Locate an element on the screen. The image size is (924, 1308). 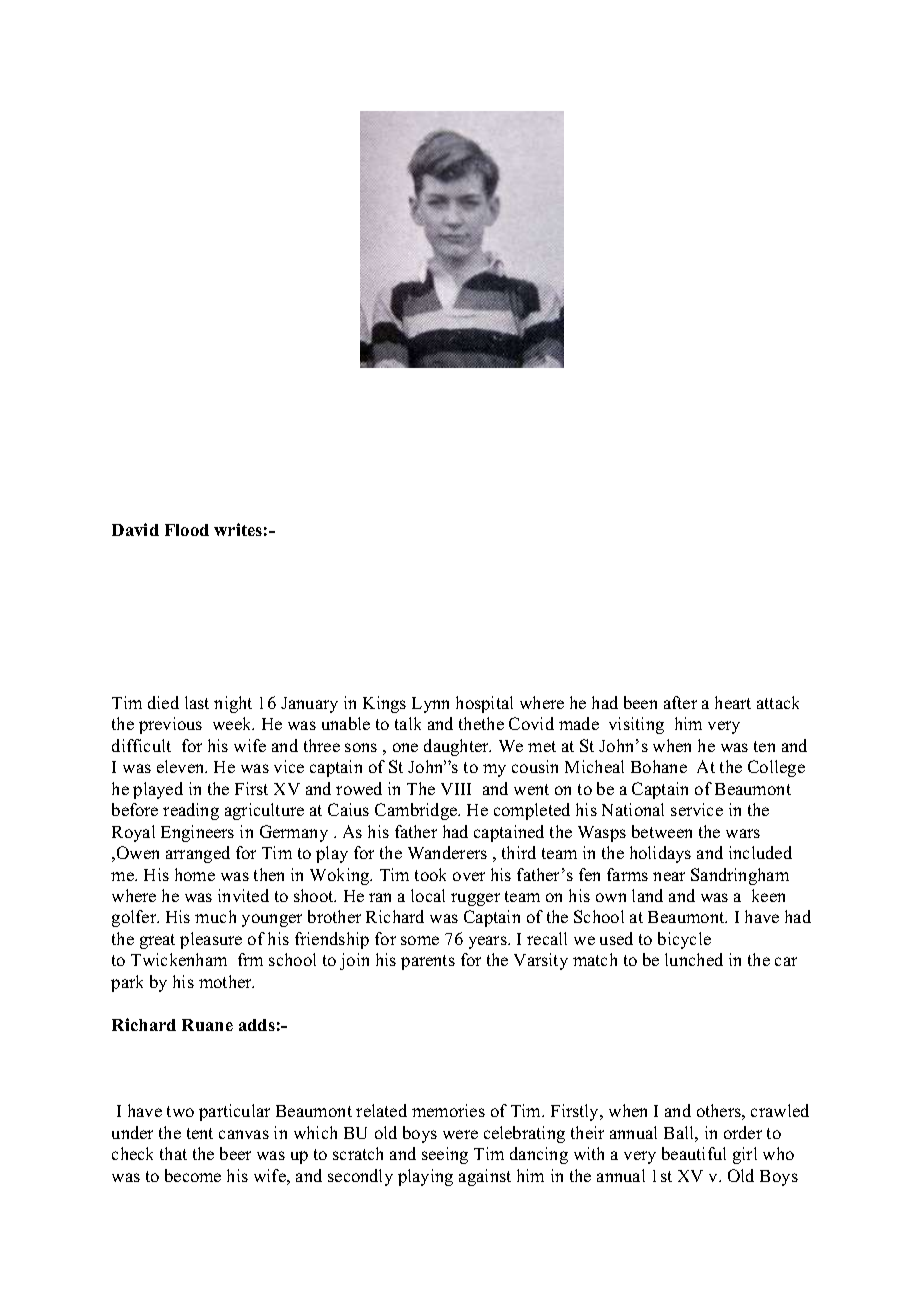
Flood is located at coordinates (187, 530).
